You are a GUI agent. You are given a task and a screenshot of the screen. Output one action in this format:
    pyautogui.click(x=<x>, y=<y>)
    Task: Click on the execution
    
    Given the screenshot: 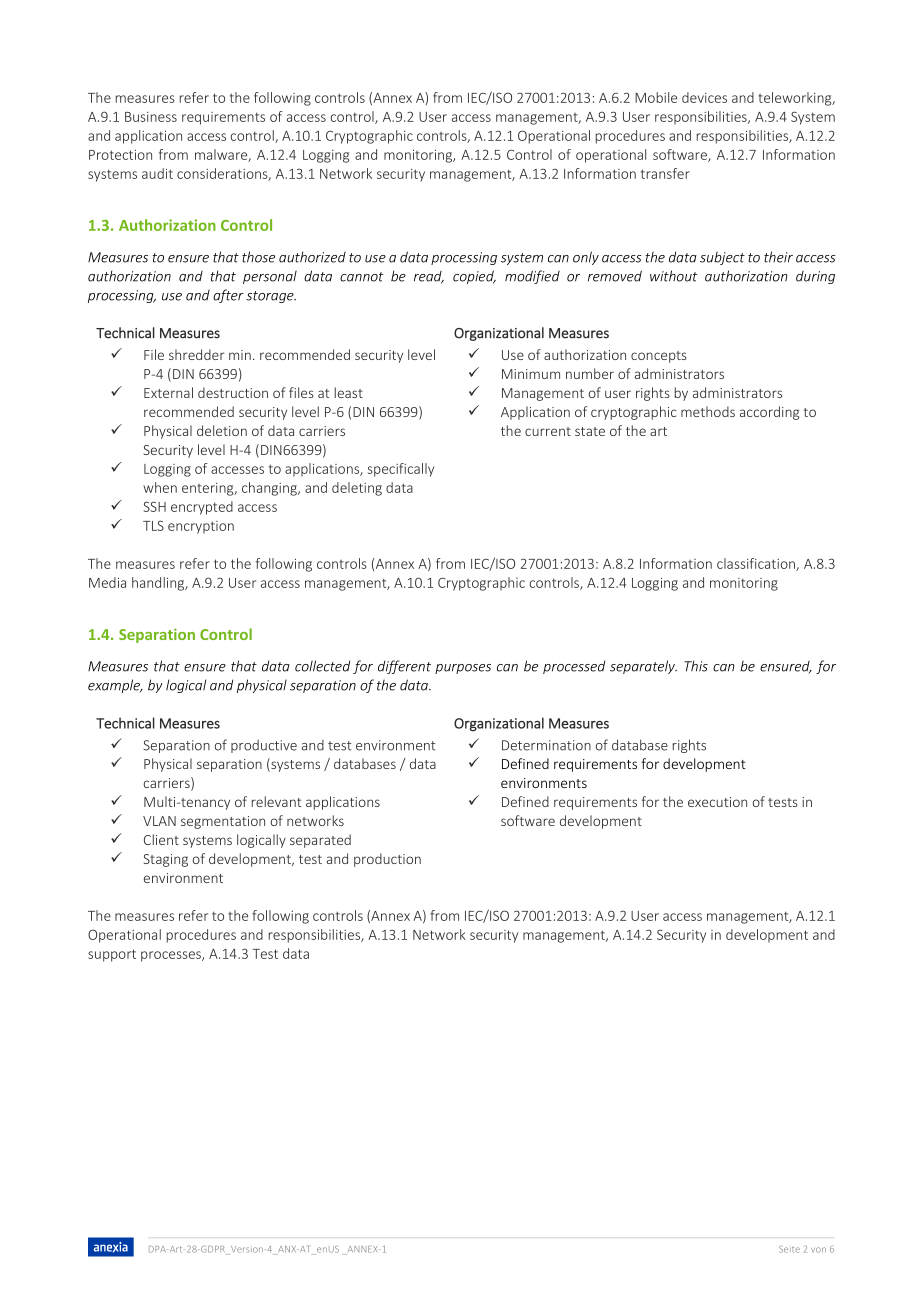 What is the action you would take?
    pyautogui.click(x=717, y=802)
